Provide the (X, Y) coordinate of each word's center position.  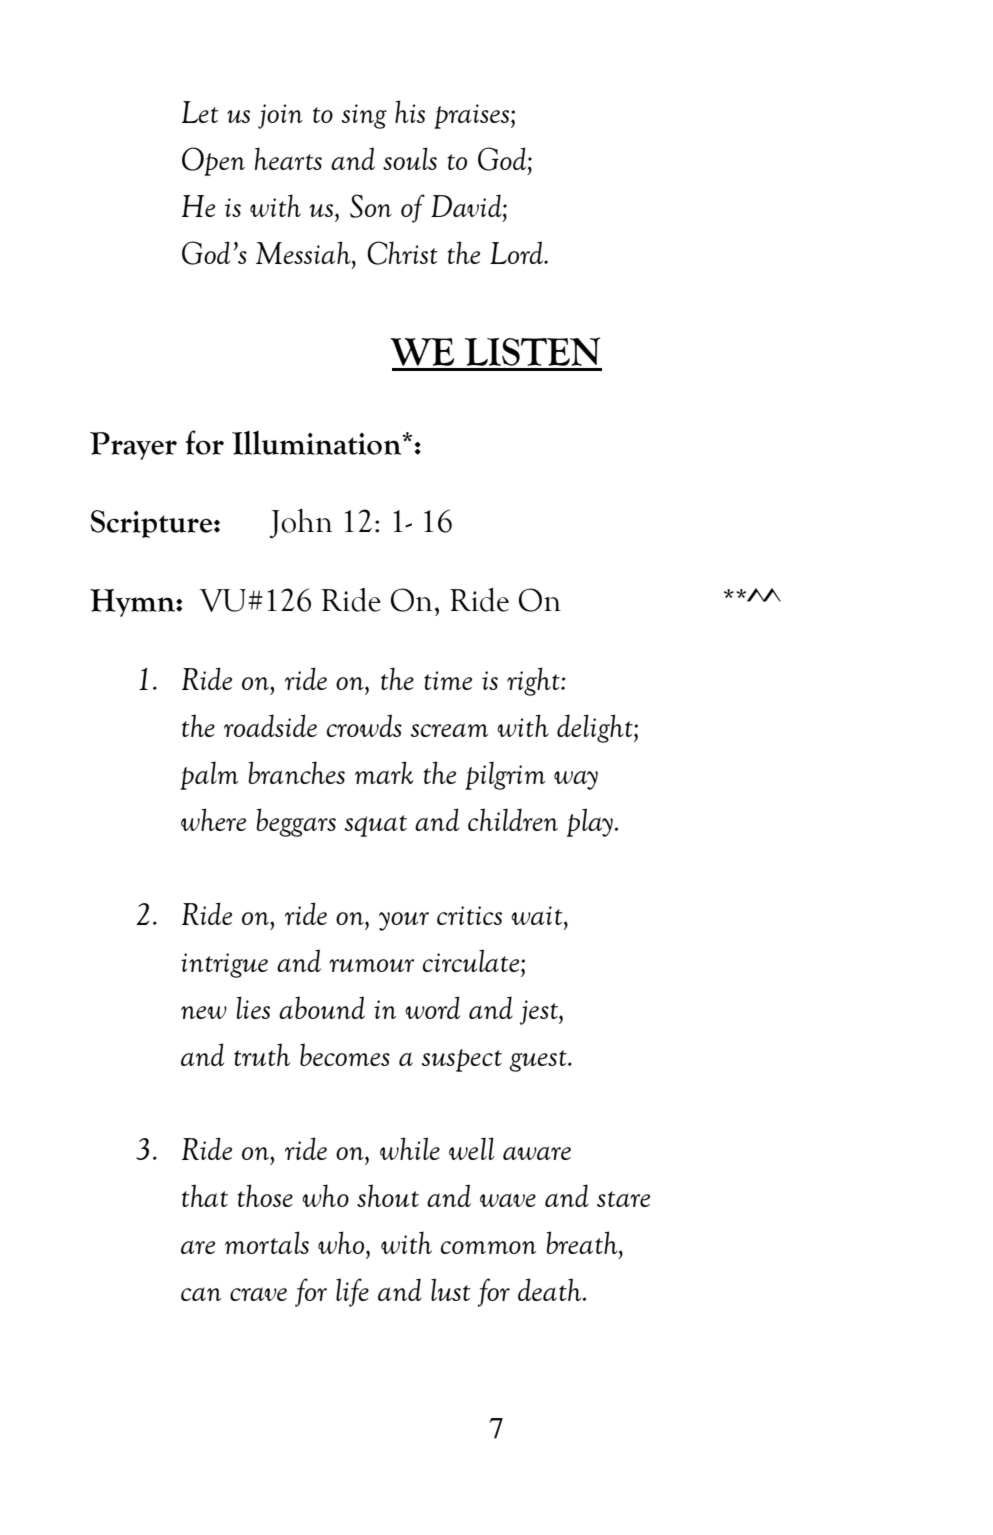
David (467, 205)
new (204, 1012)
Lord (517, 252)
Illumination (318, 443)
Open (213, 161)
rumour (371, 965)
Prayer (133, 446)
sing (364, 116)
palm (209, 775)
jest (540, 1012)
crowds (364, 725)
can (201, 1294)
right (534, 681)
